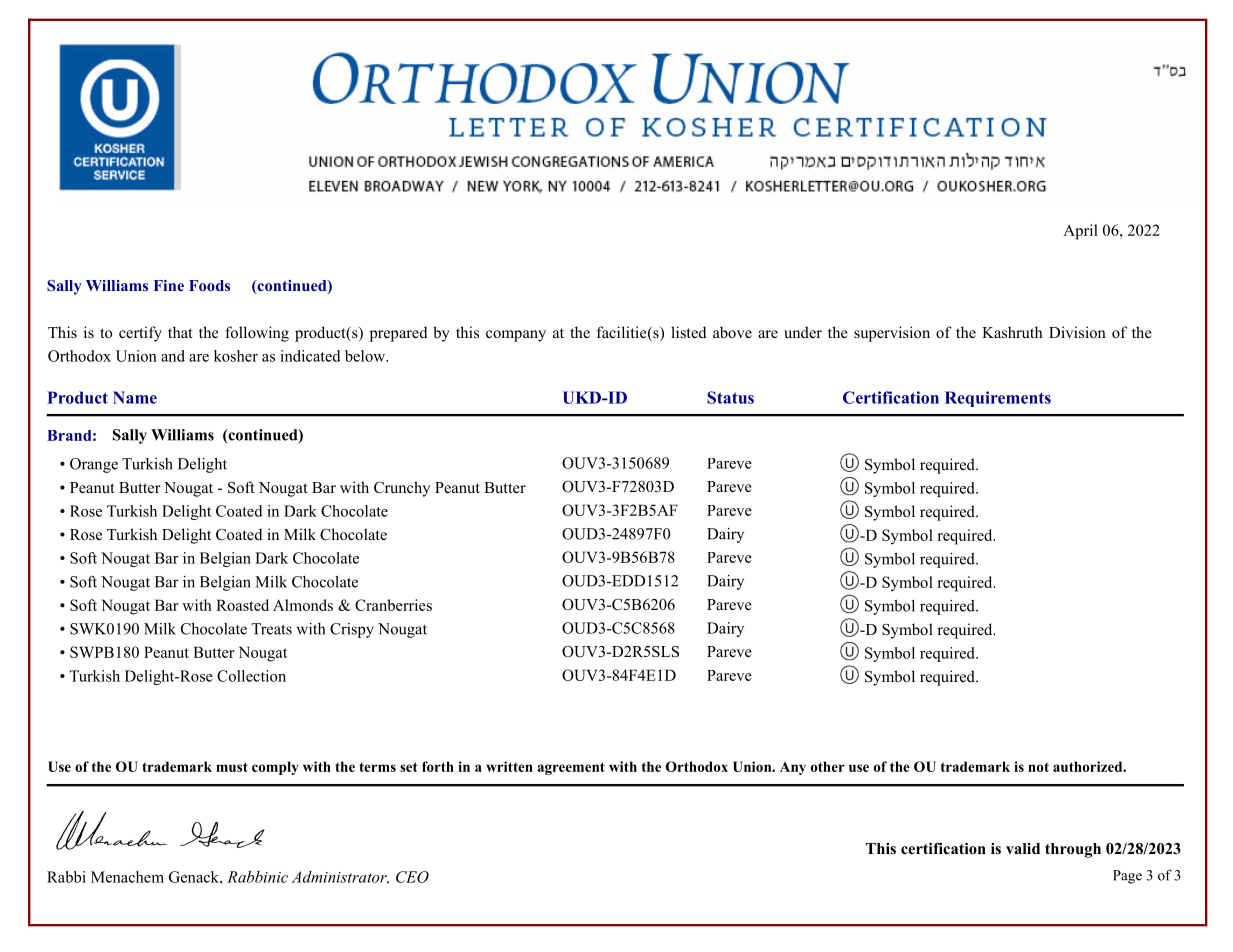  I want to click on agreement, so click(571, 768).
